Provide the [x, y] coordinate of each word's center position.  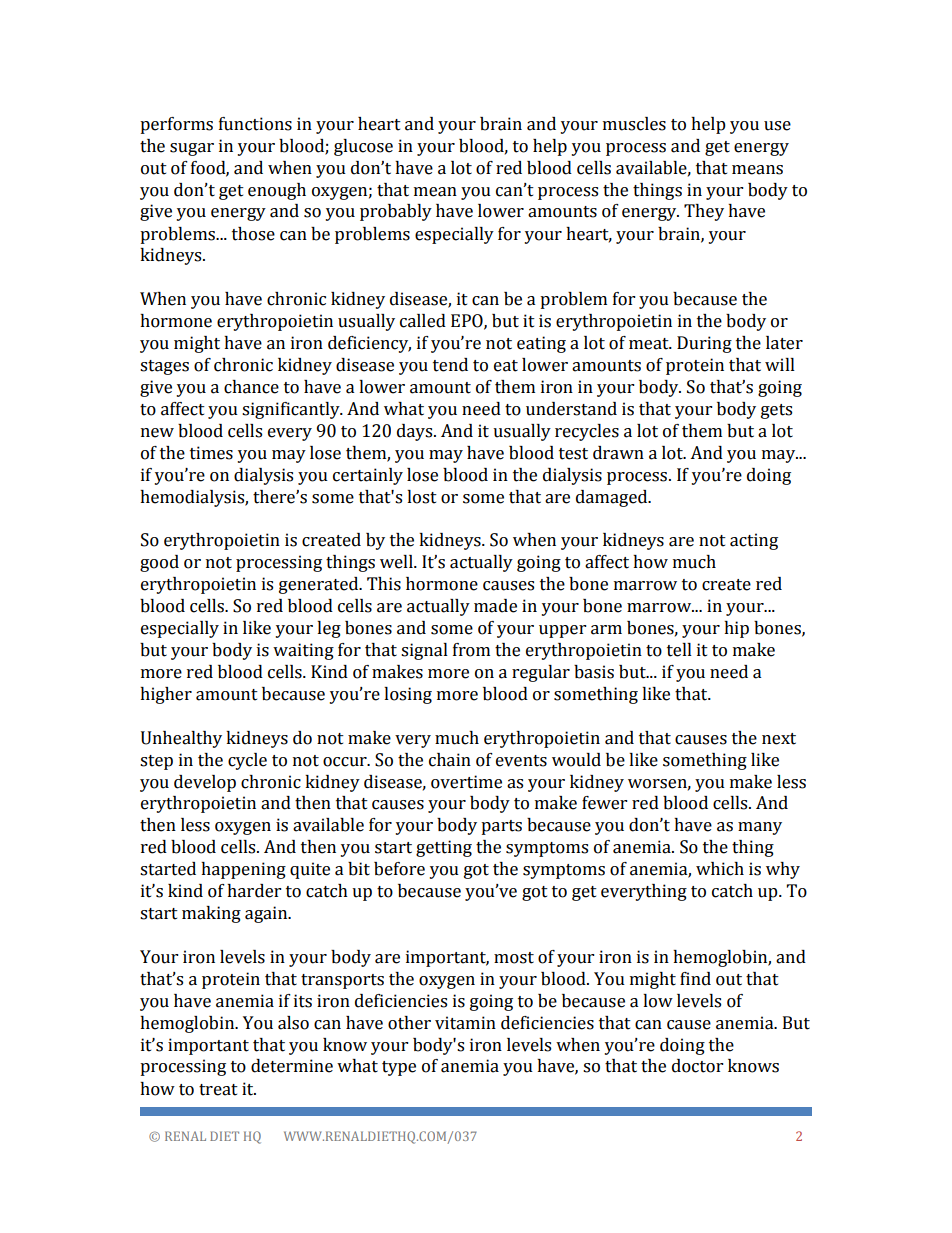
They [704, 212]
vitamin [465, 1023]
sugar [192, 149]
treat [218, 1090]
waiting [303, 651]
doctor [697, 1066]
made [495, 606]
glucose [363, 147]
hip [736, 629]
